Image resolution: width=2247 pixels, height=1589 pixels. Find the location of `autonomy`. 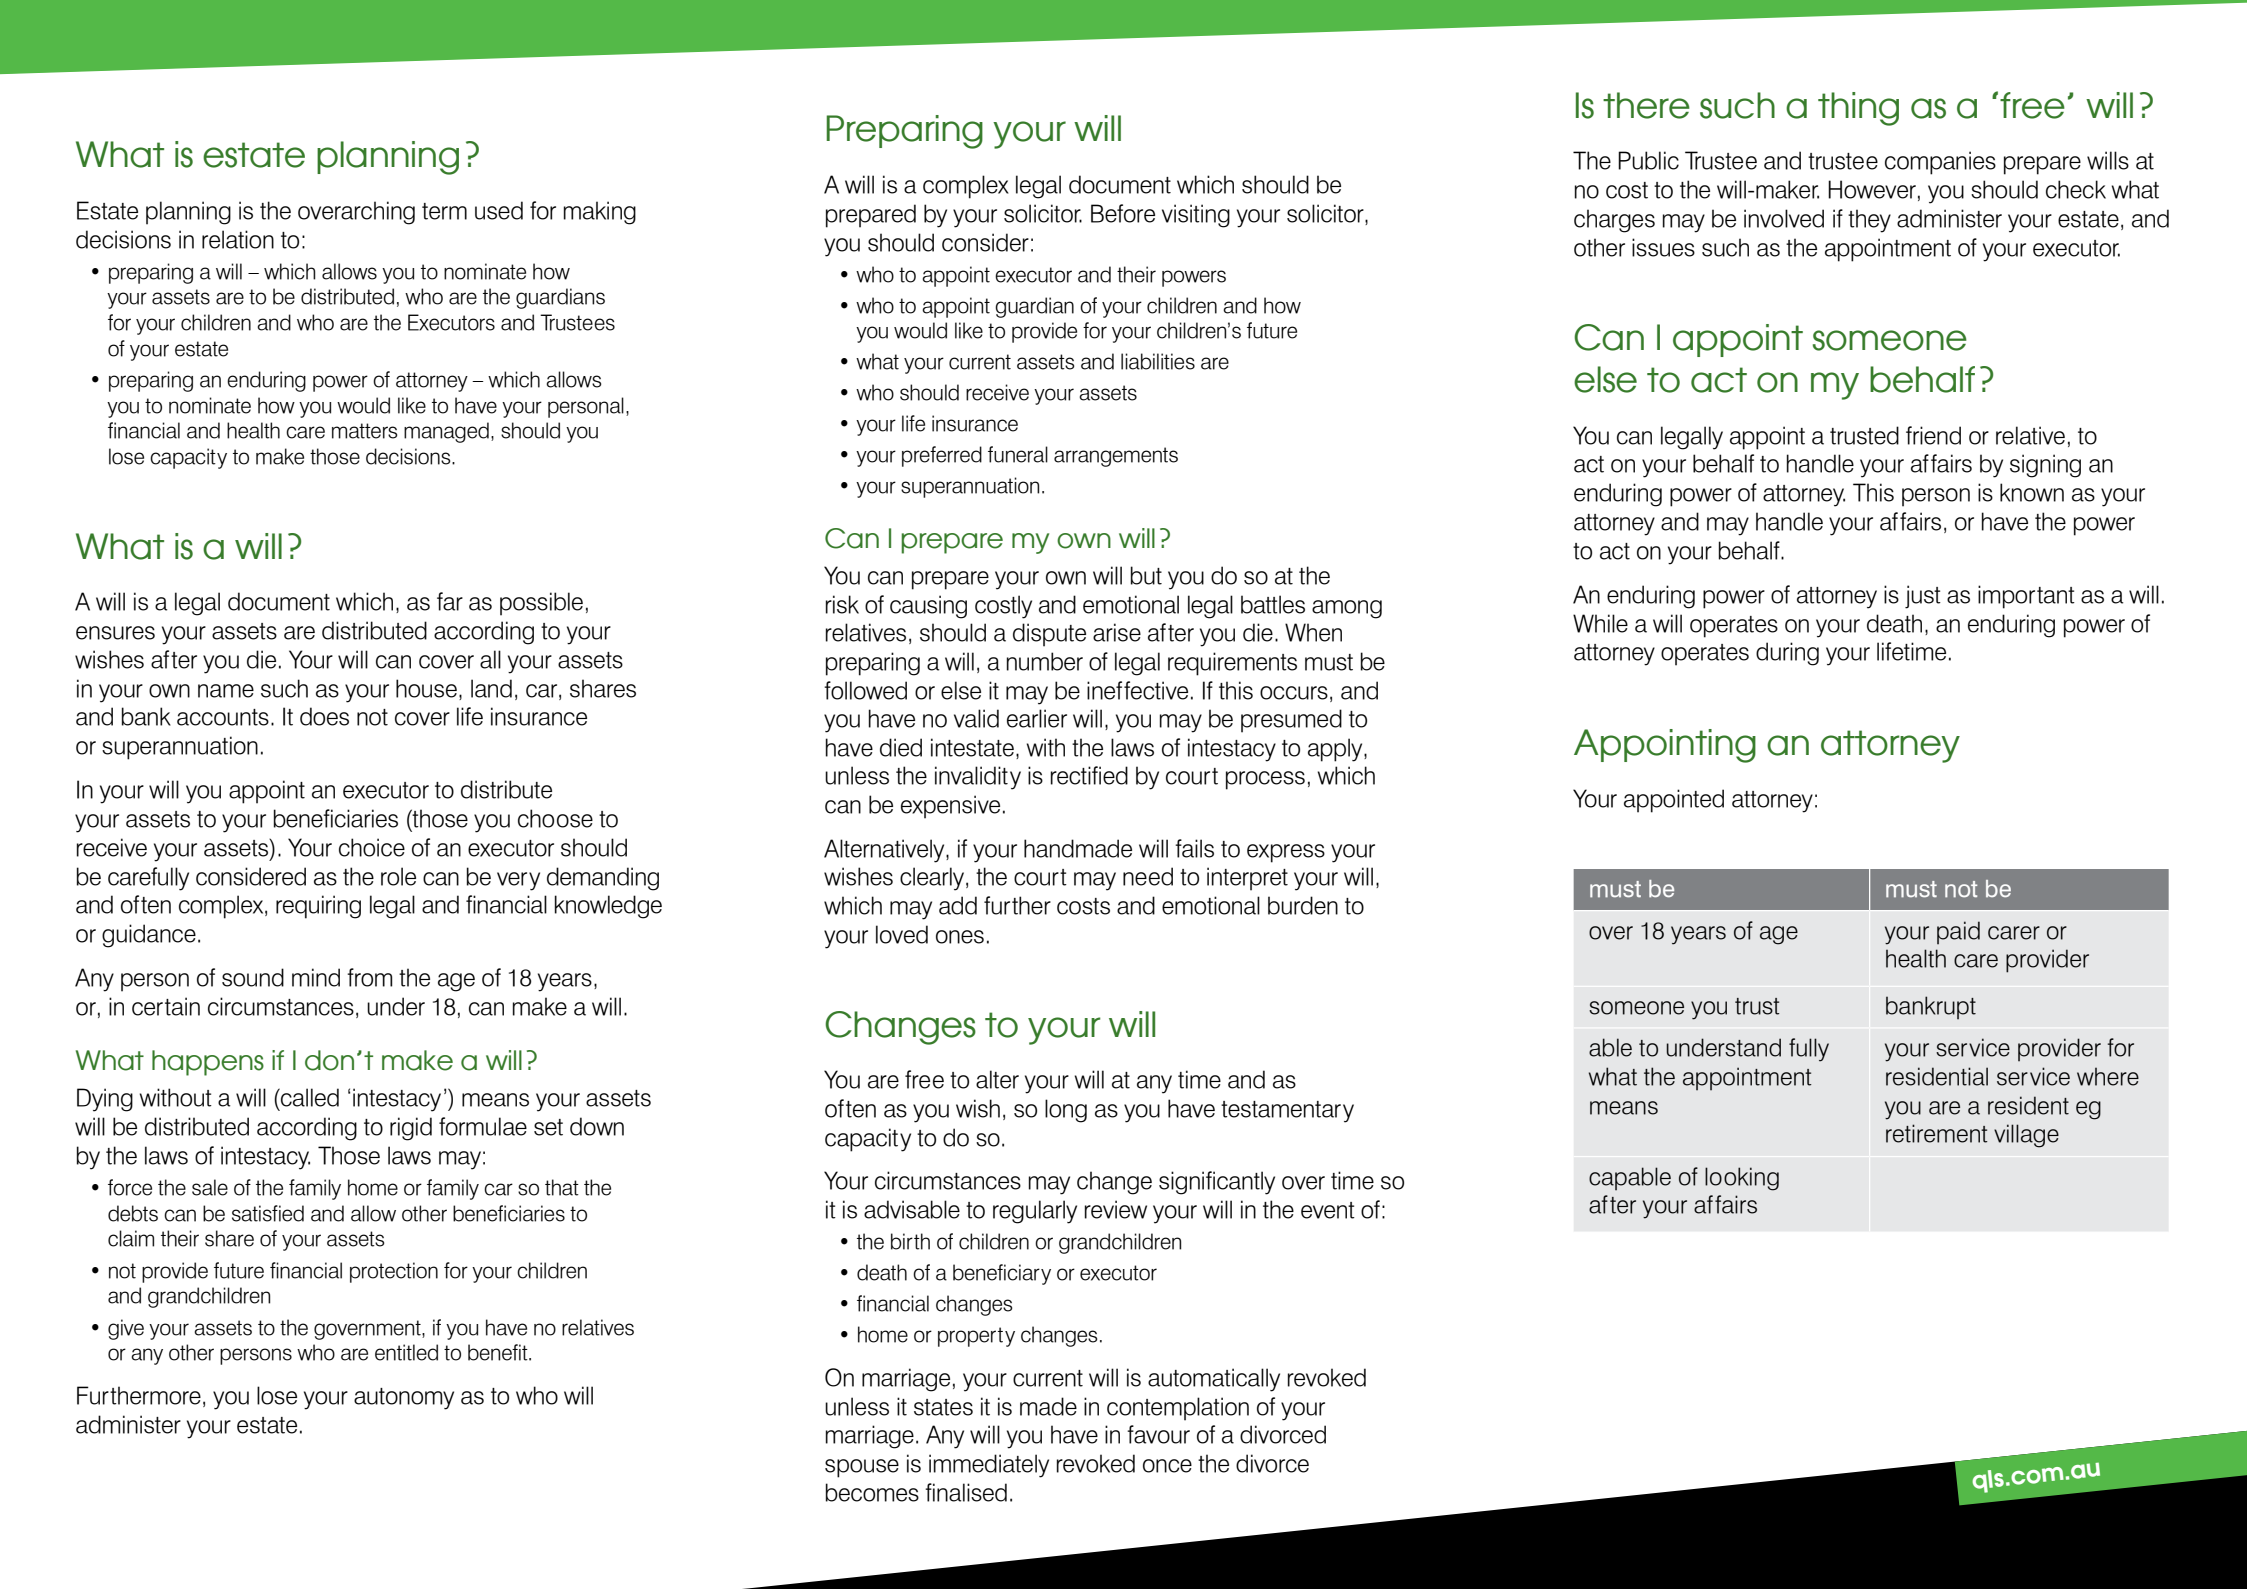

autonomy is located at coordinates (404, 1399).
